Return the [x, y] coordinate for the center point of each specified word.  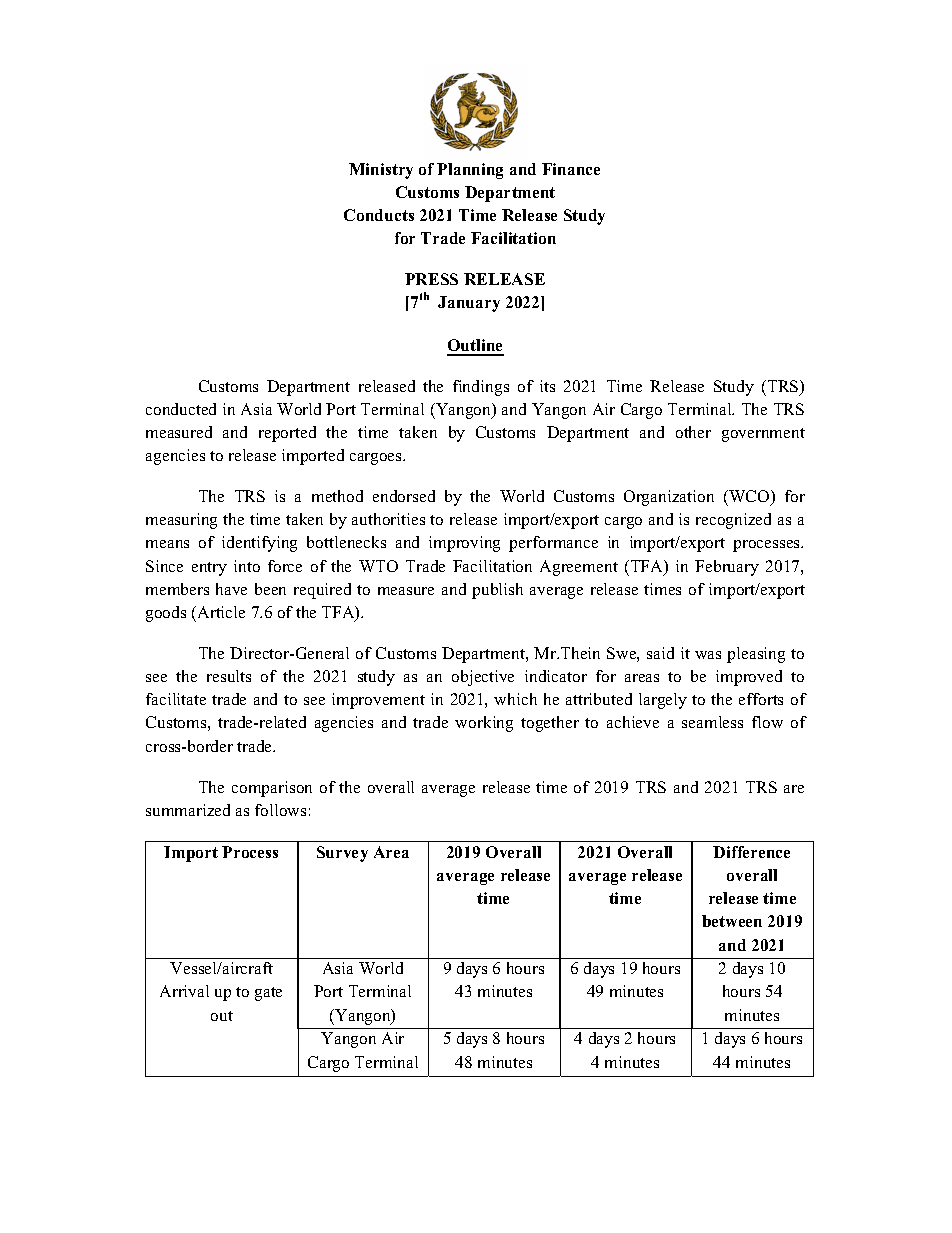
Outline [475, 347]
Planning [470, 171]
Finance [571, 169]
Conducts [379, 215]
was [708, 655]
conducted [181, 409]
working [484, 724]
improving [464, 544]
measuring [181, 521]
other [693, 432]
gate [268, 994]
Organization [669, 498]
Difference [751, 852]
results [229, 676]
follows [280, 810]
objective [483, 678]
